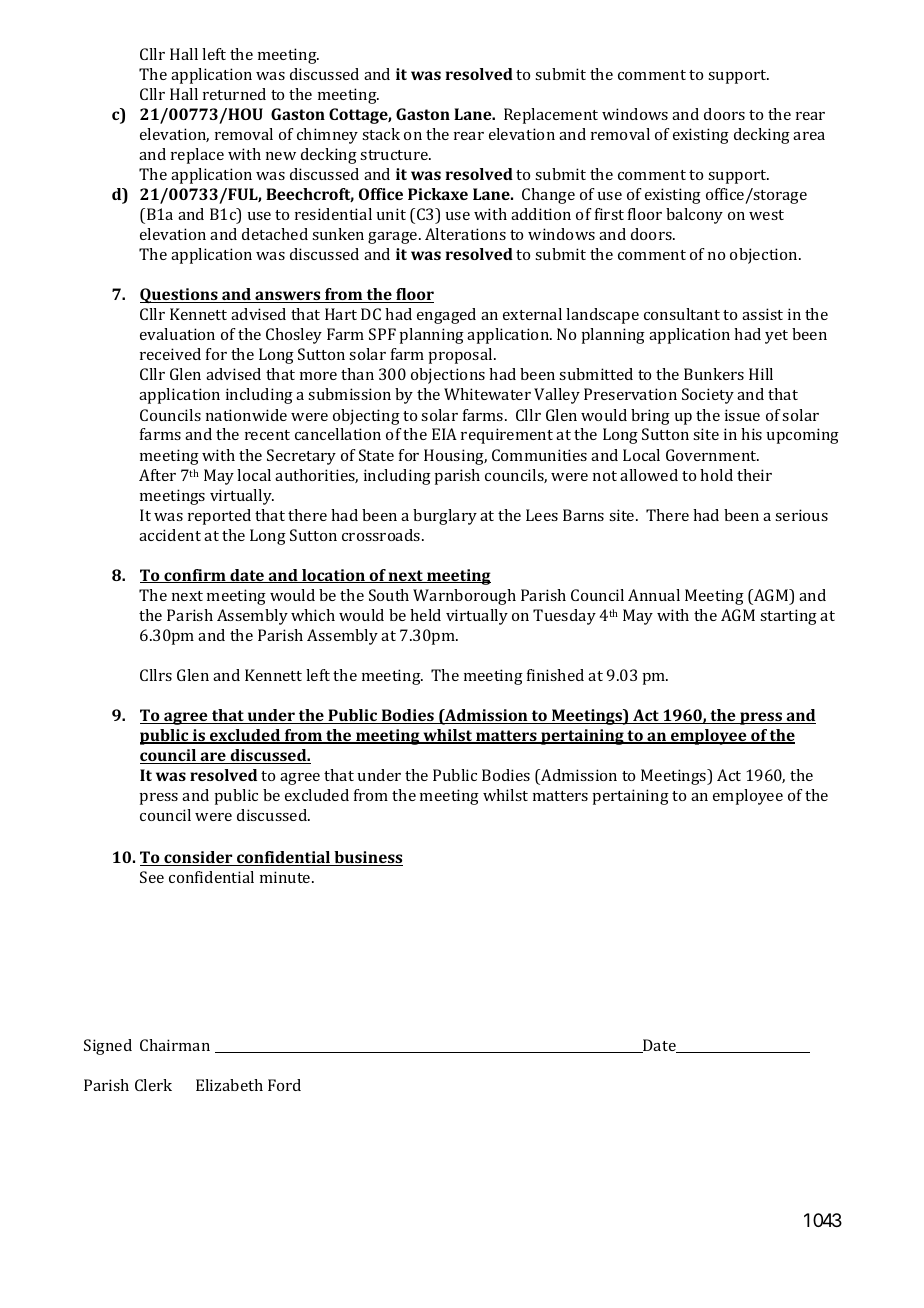 The height and width of the screenshot is (1308, 924). What do you see at coordinates (714, 374) in the screenshot?
I see `Bunkers` at bounding box center [714, 374].
